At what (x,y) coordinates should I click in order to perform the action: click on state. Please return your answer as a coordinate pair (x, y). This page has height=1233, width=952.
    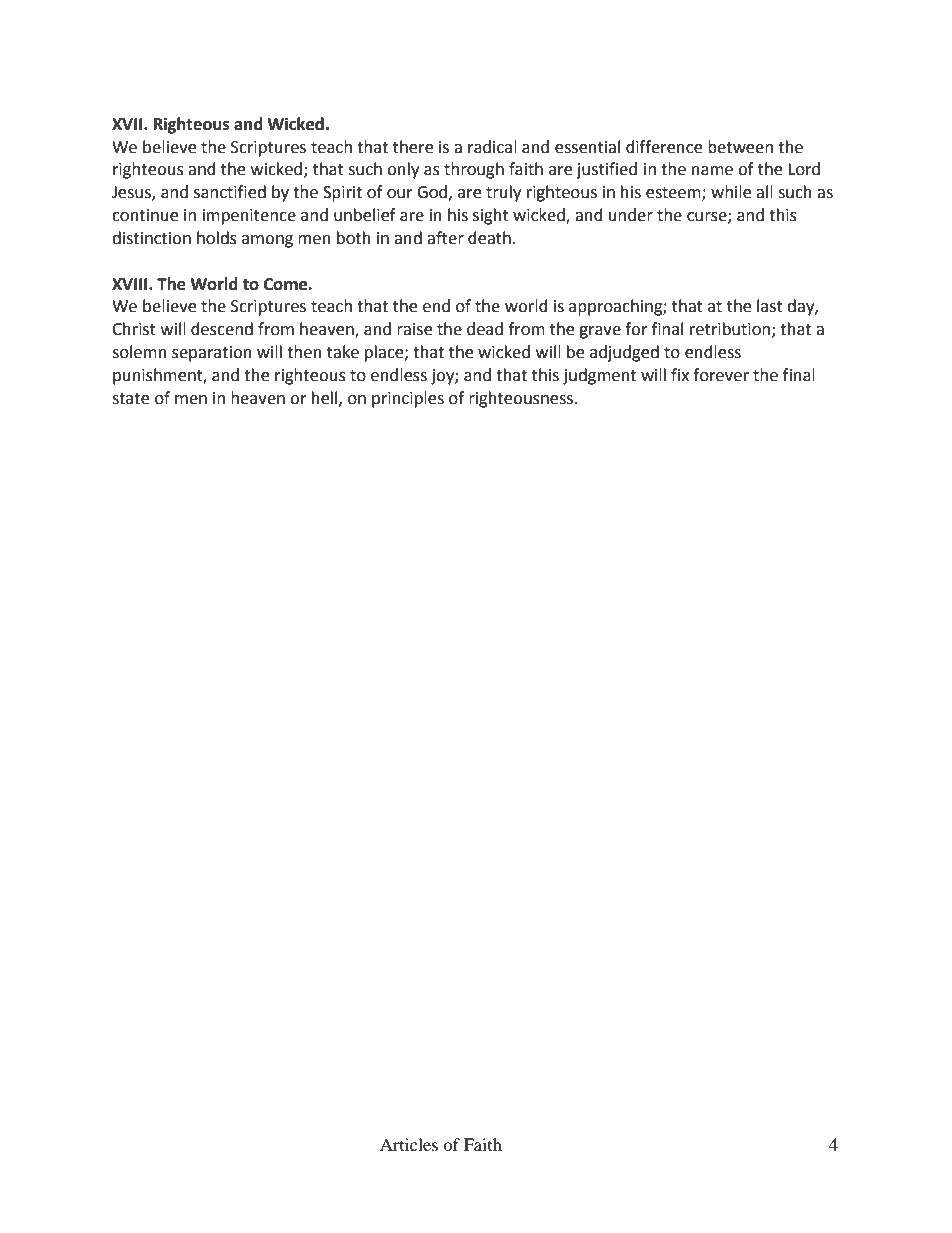
    Looking at the image, I should click on (130, 399).
